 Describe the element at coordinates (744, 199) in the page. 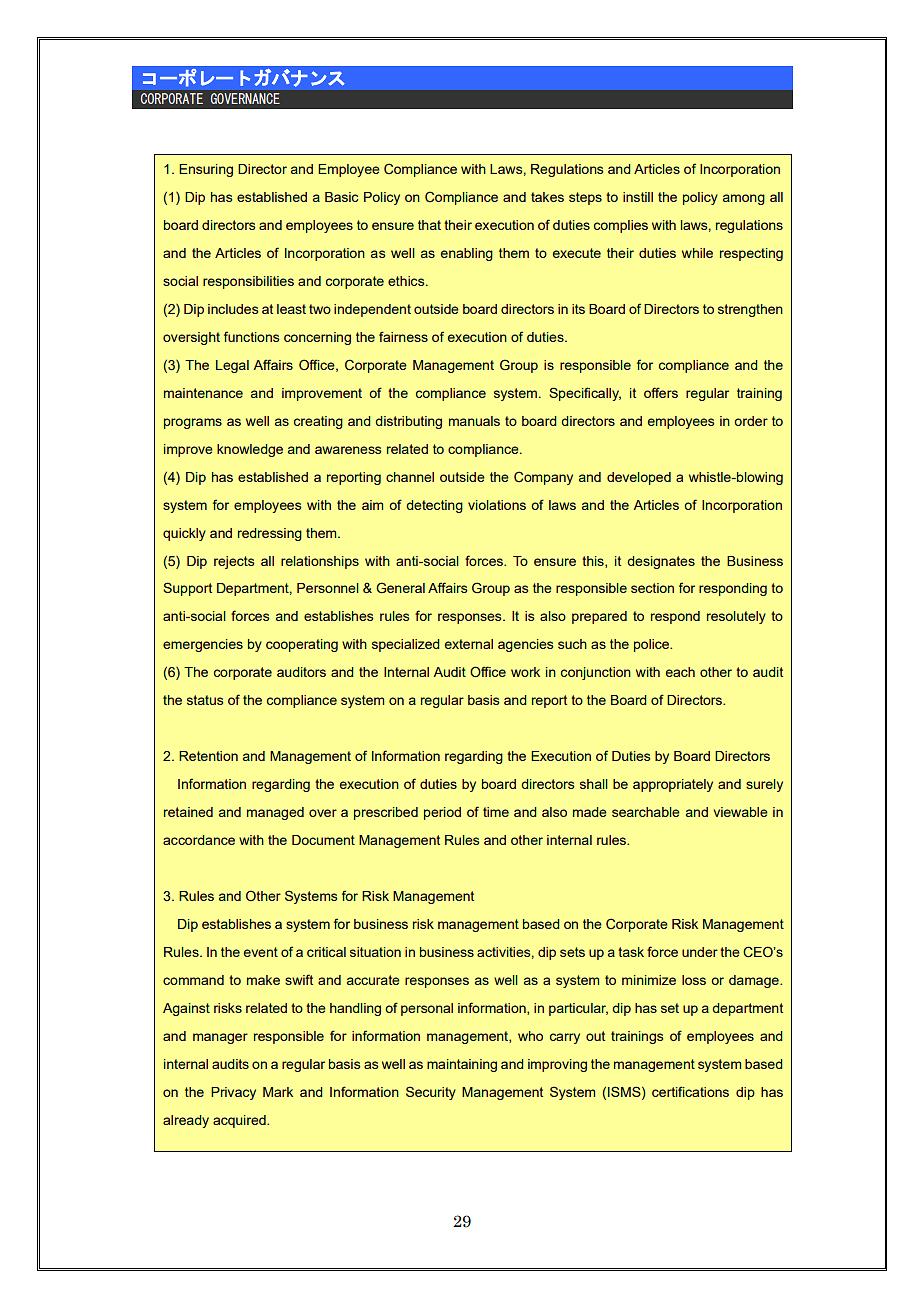

I see `among` at that location.
